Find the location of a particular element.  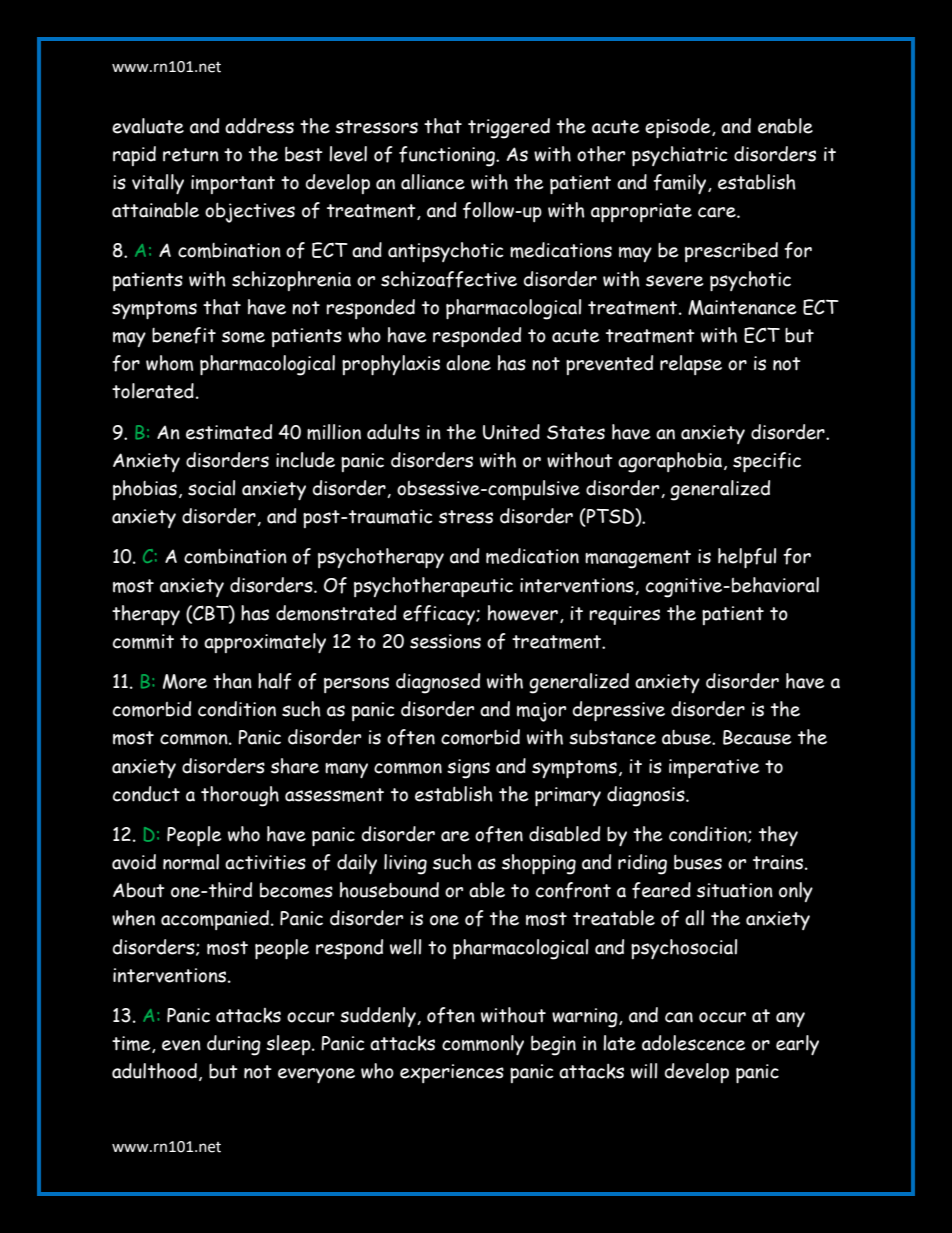

alone is located at coordinates (468, 363).
